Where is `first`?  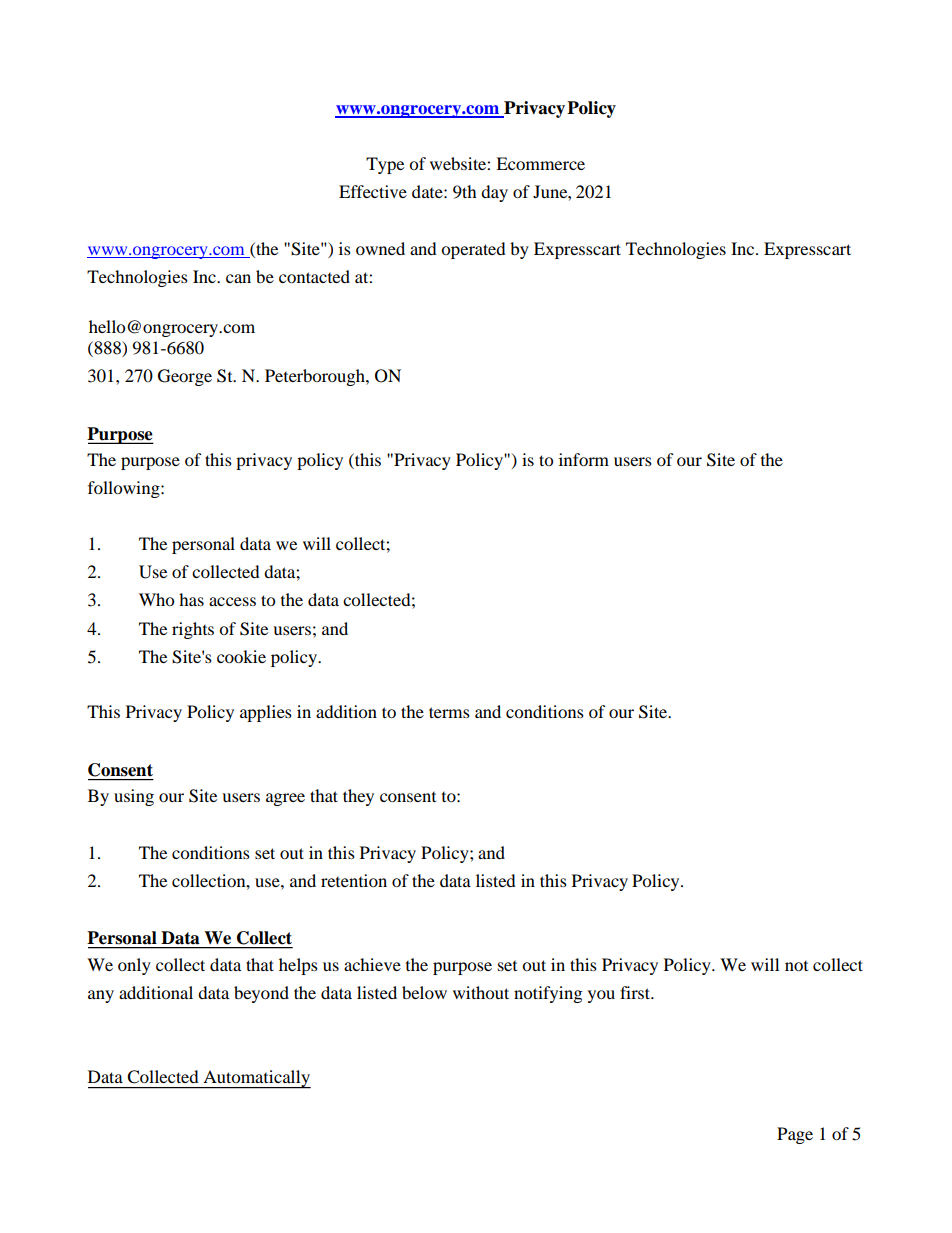 first is located at coordinates (636, 992).
